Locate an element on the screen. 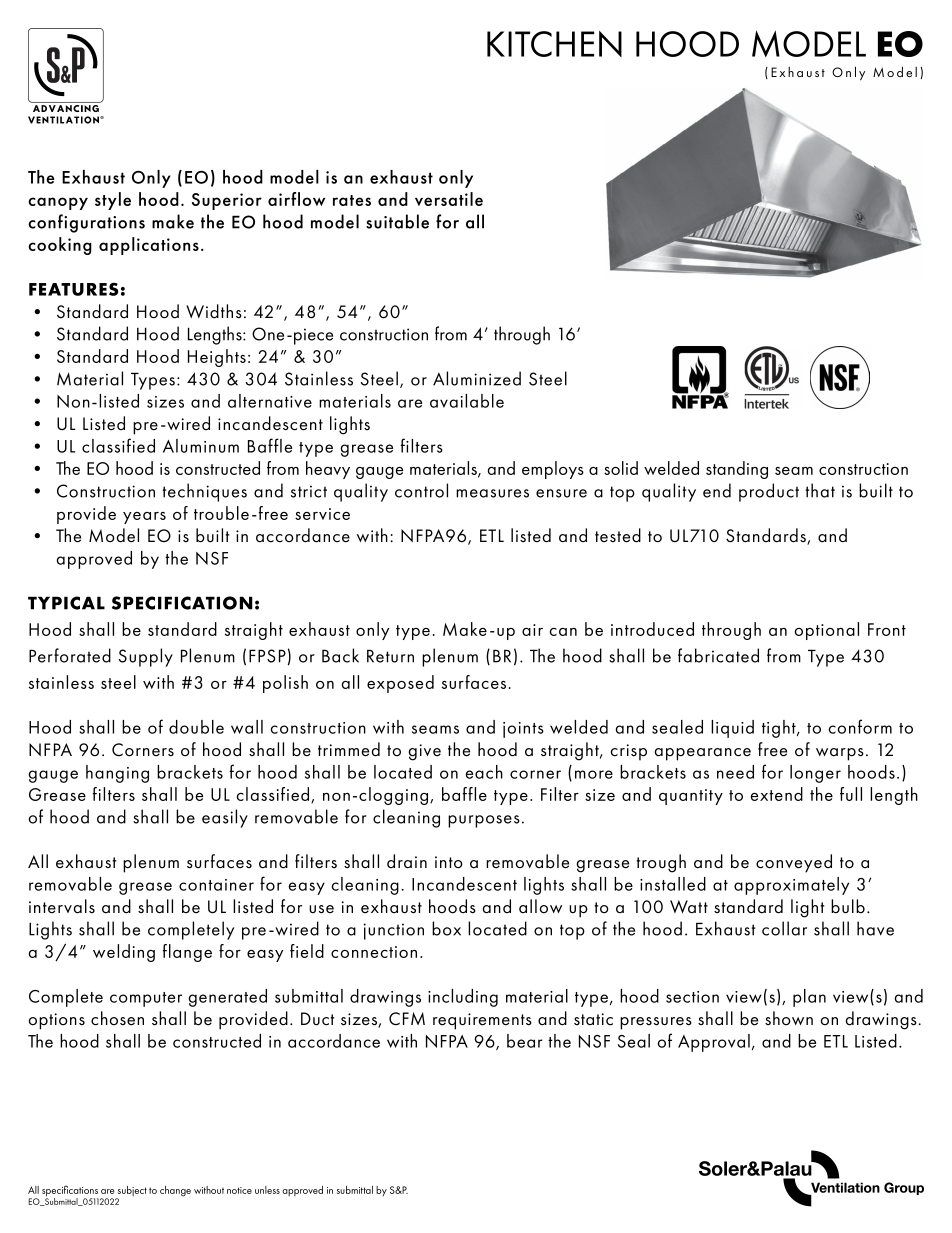 This screenshot has height=1233, width=952. versatile is located at coordinates (449, 199).
